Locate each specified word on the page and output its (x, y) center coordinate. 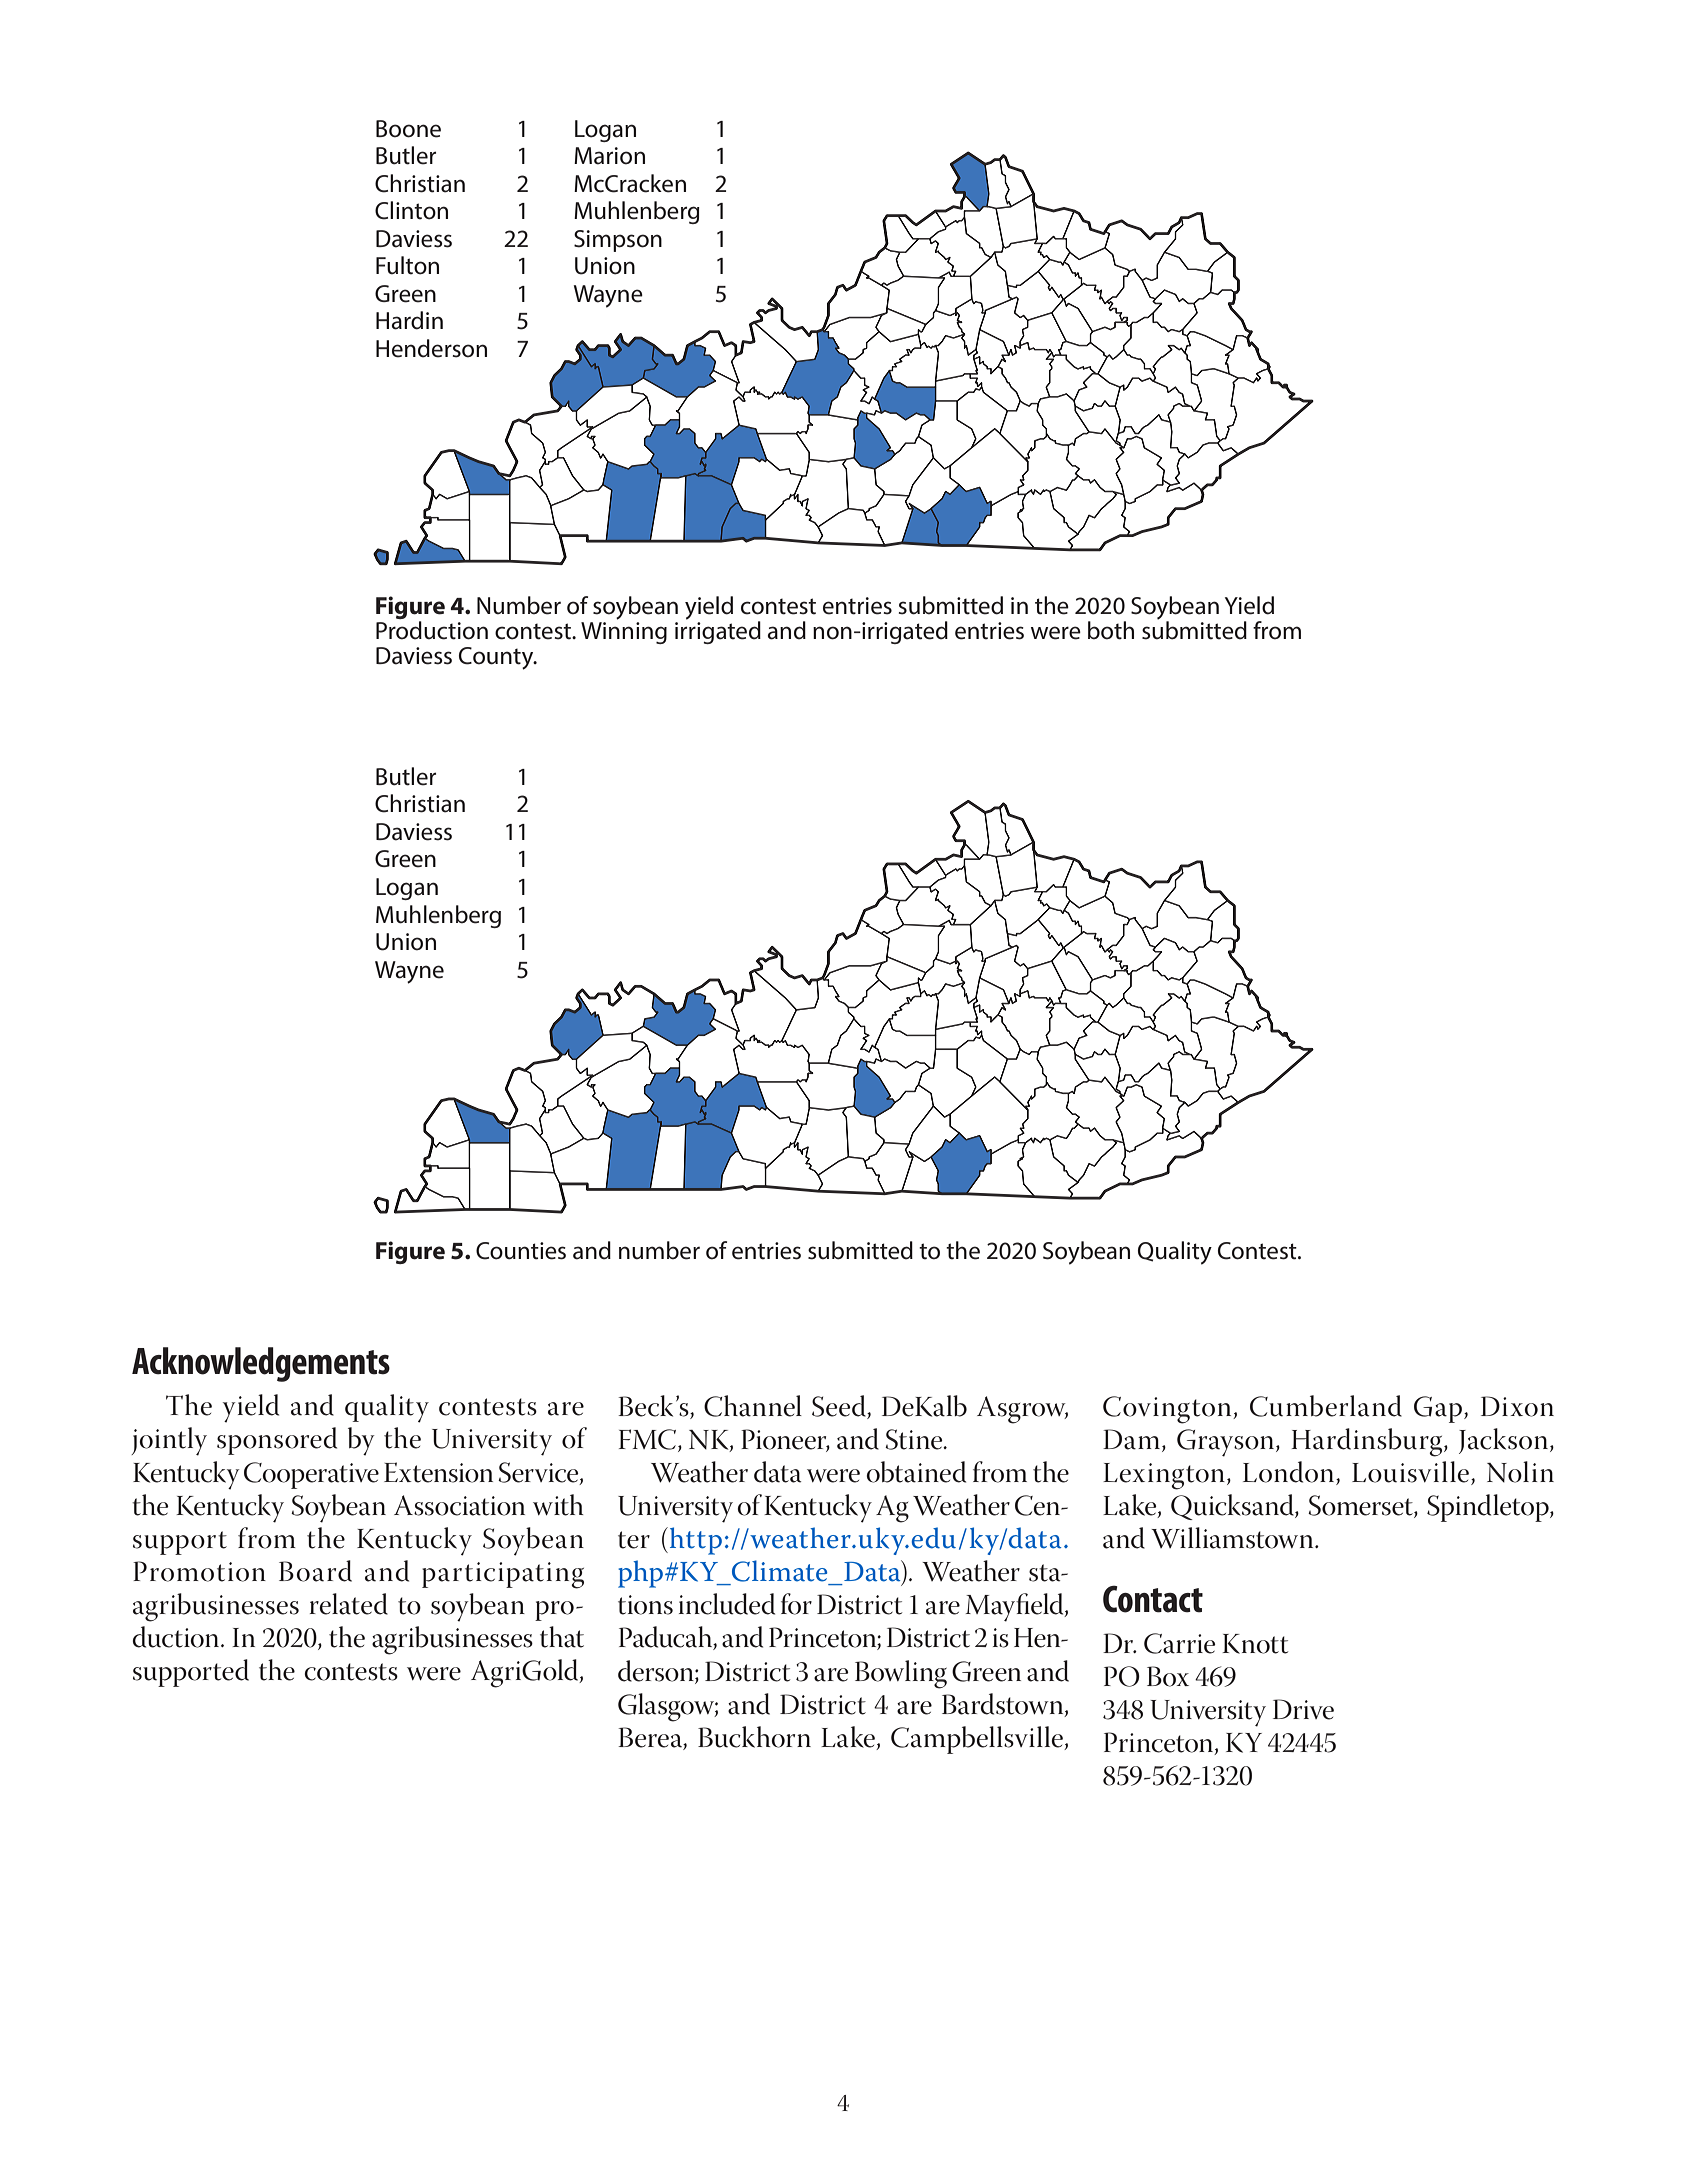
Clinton (411, 210)
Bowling (901, 1674)
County (497, 658)
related (349, 1604)
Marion (609, 156)
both (1111, 630)
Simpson (618, 241)
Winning (624, 633)
